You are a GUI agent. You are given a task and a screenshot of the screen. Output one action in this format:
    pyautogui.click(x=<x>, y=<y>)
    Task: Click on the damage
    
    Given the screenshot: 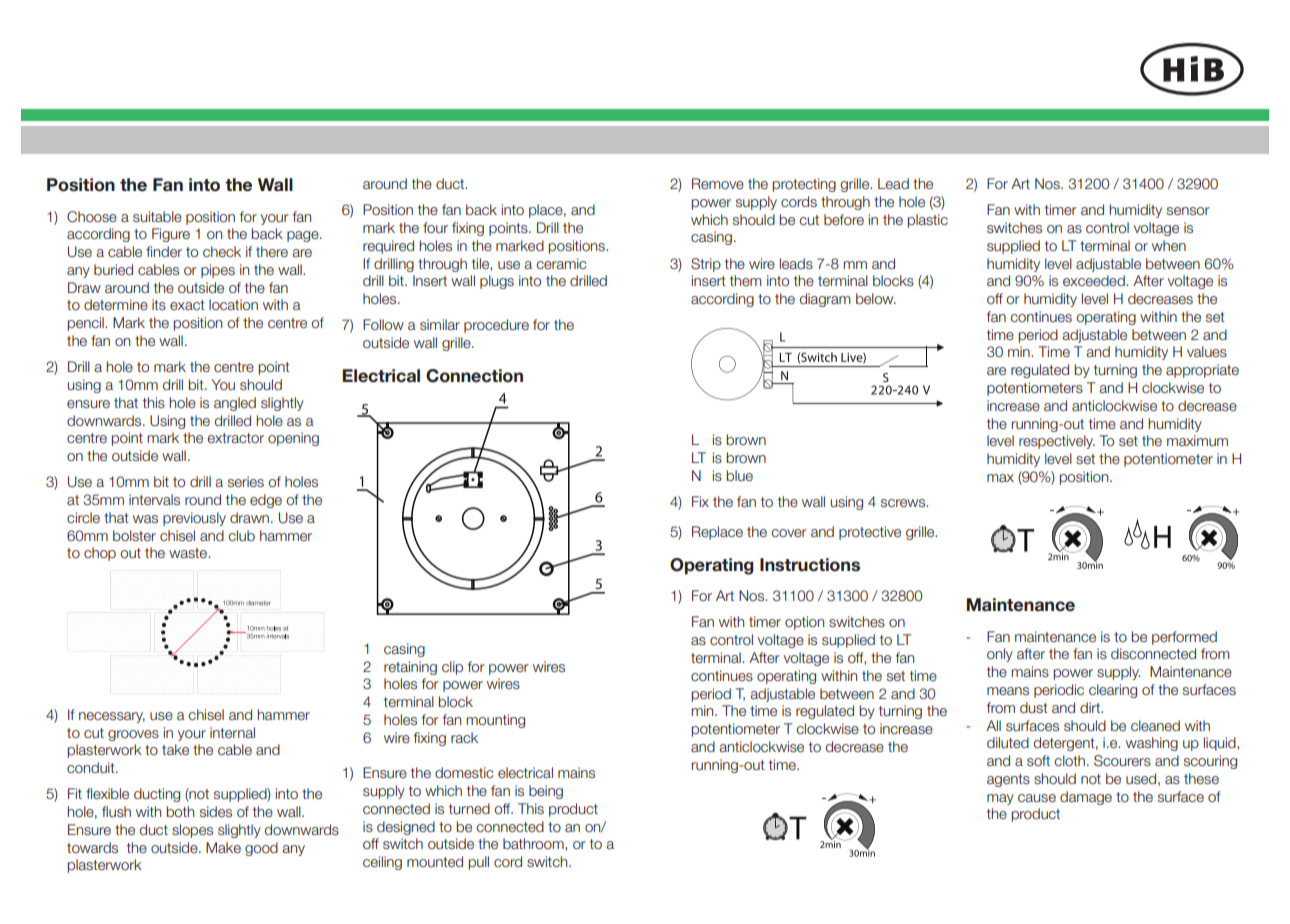 What is the action you would take?
    pyautogui.click(x=1086, y=798)
